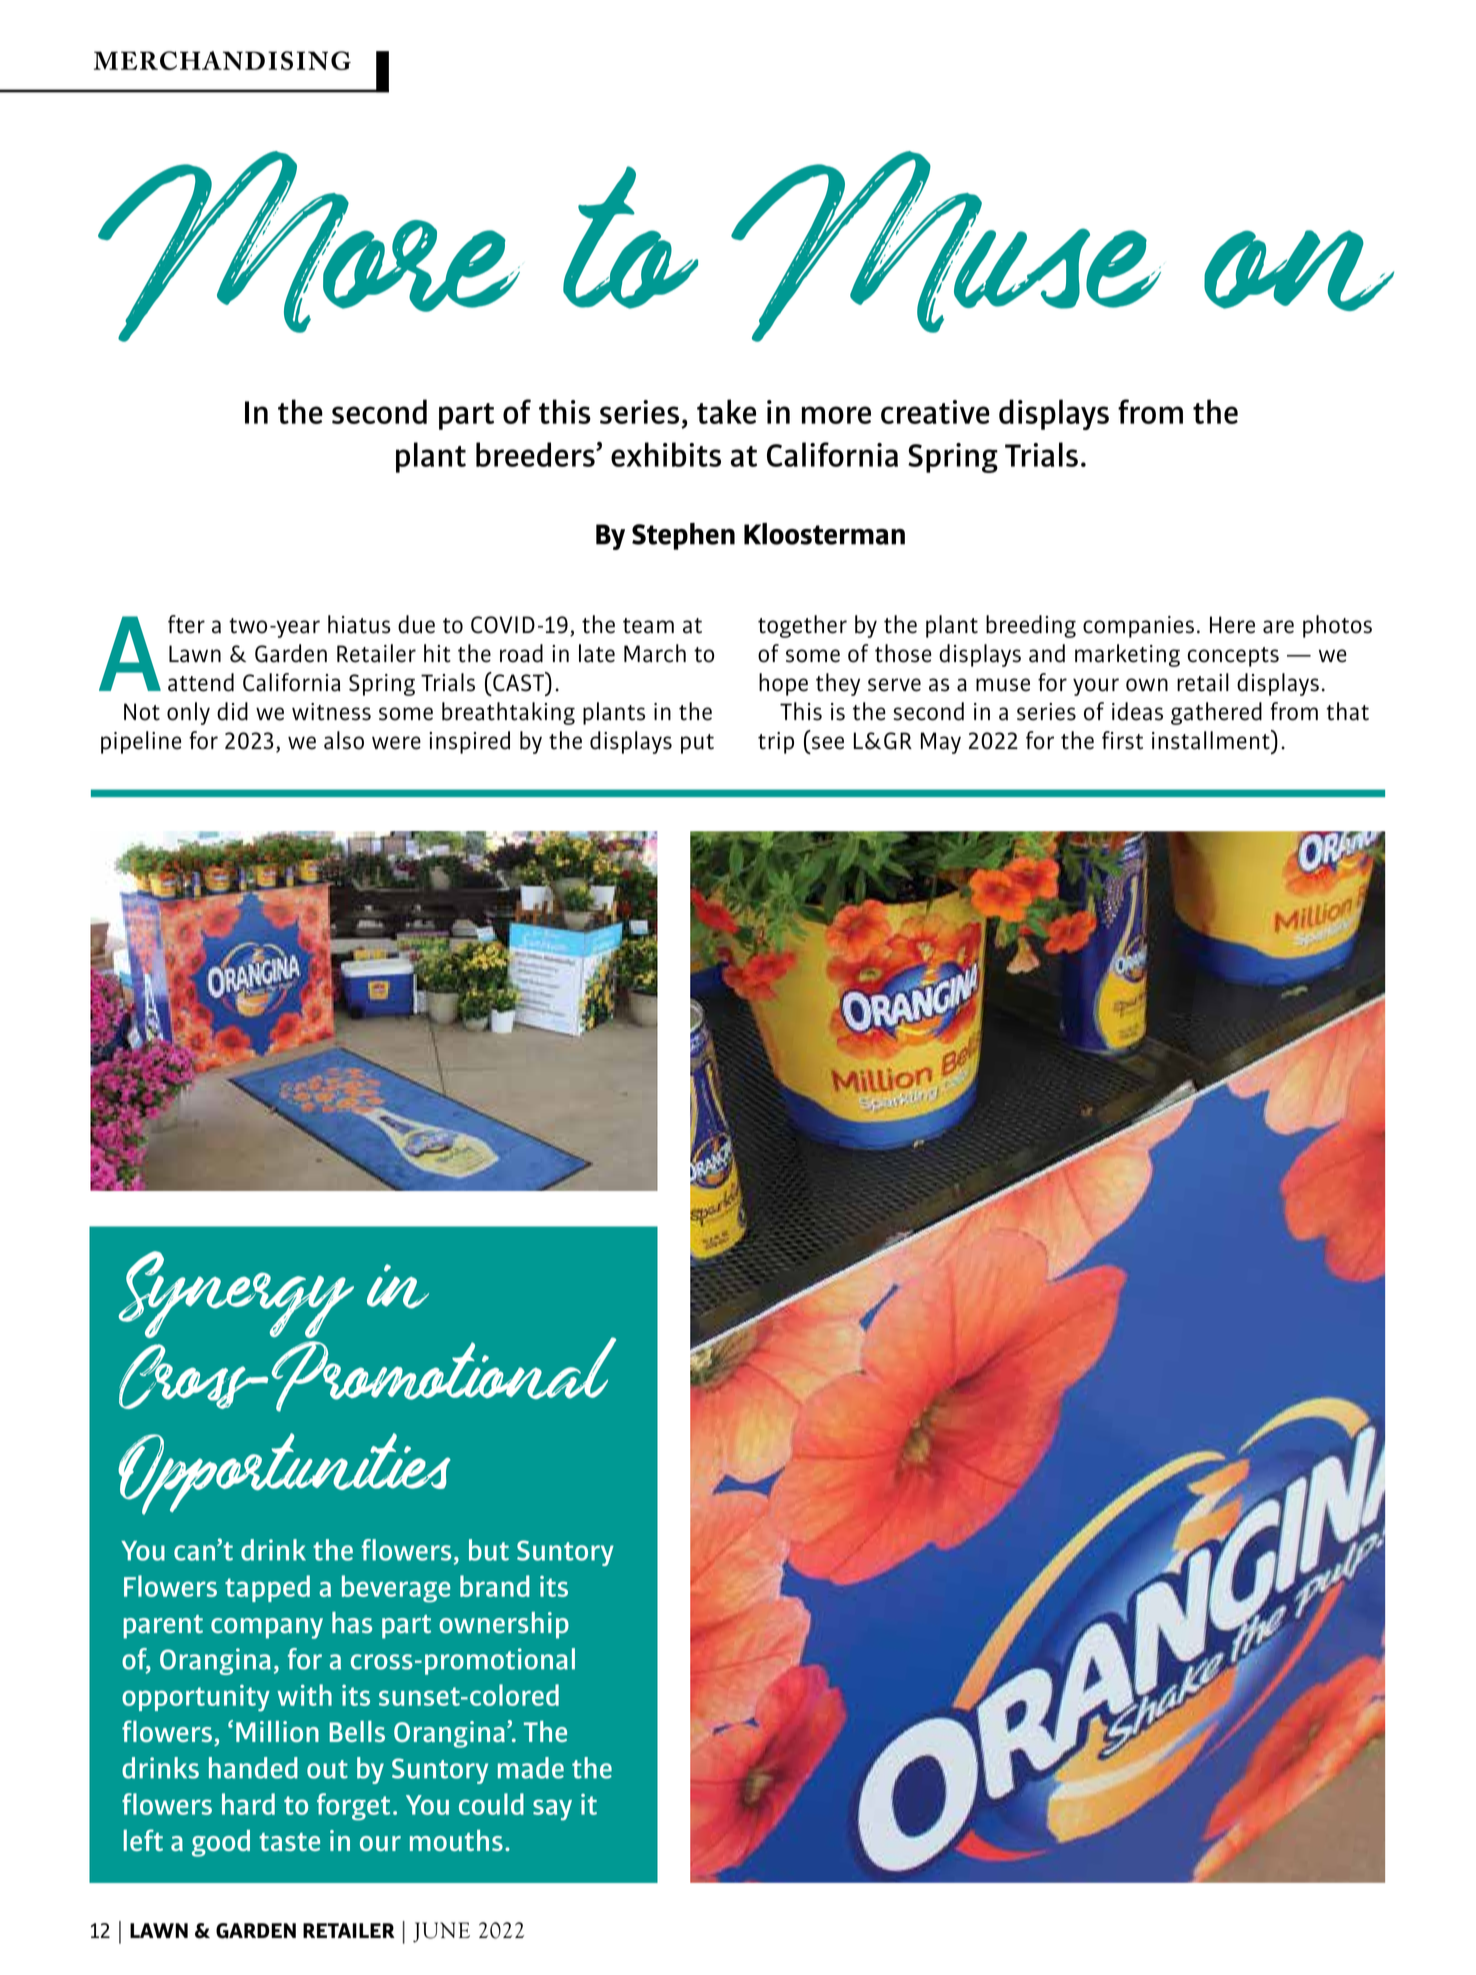  I want to click on taste, so click(289, 1841).
